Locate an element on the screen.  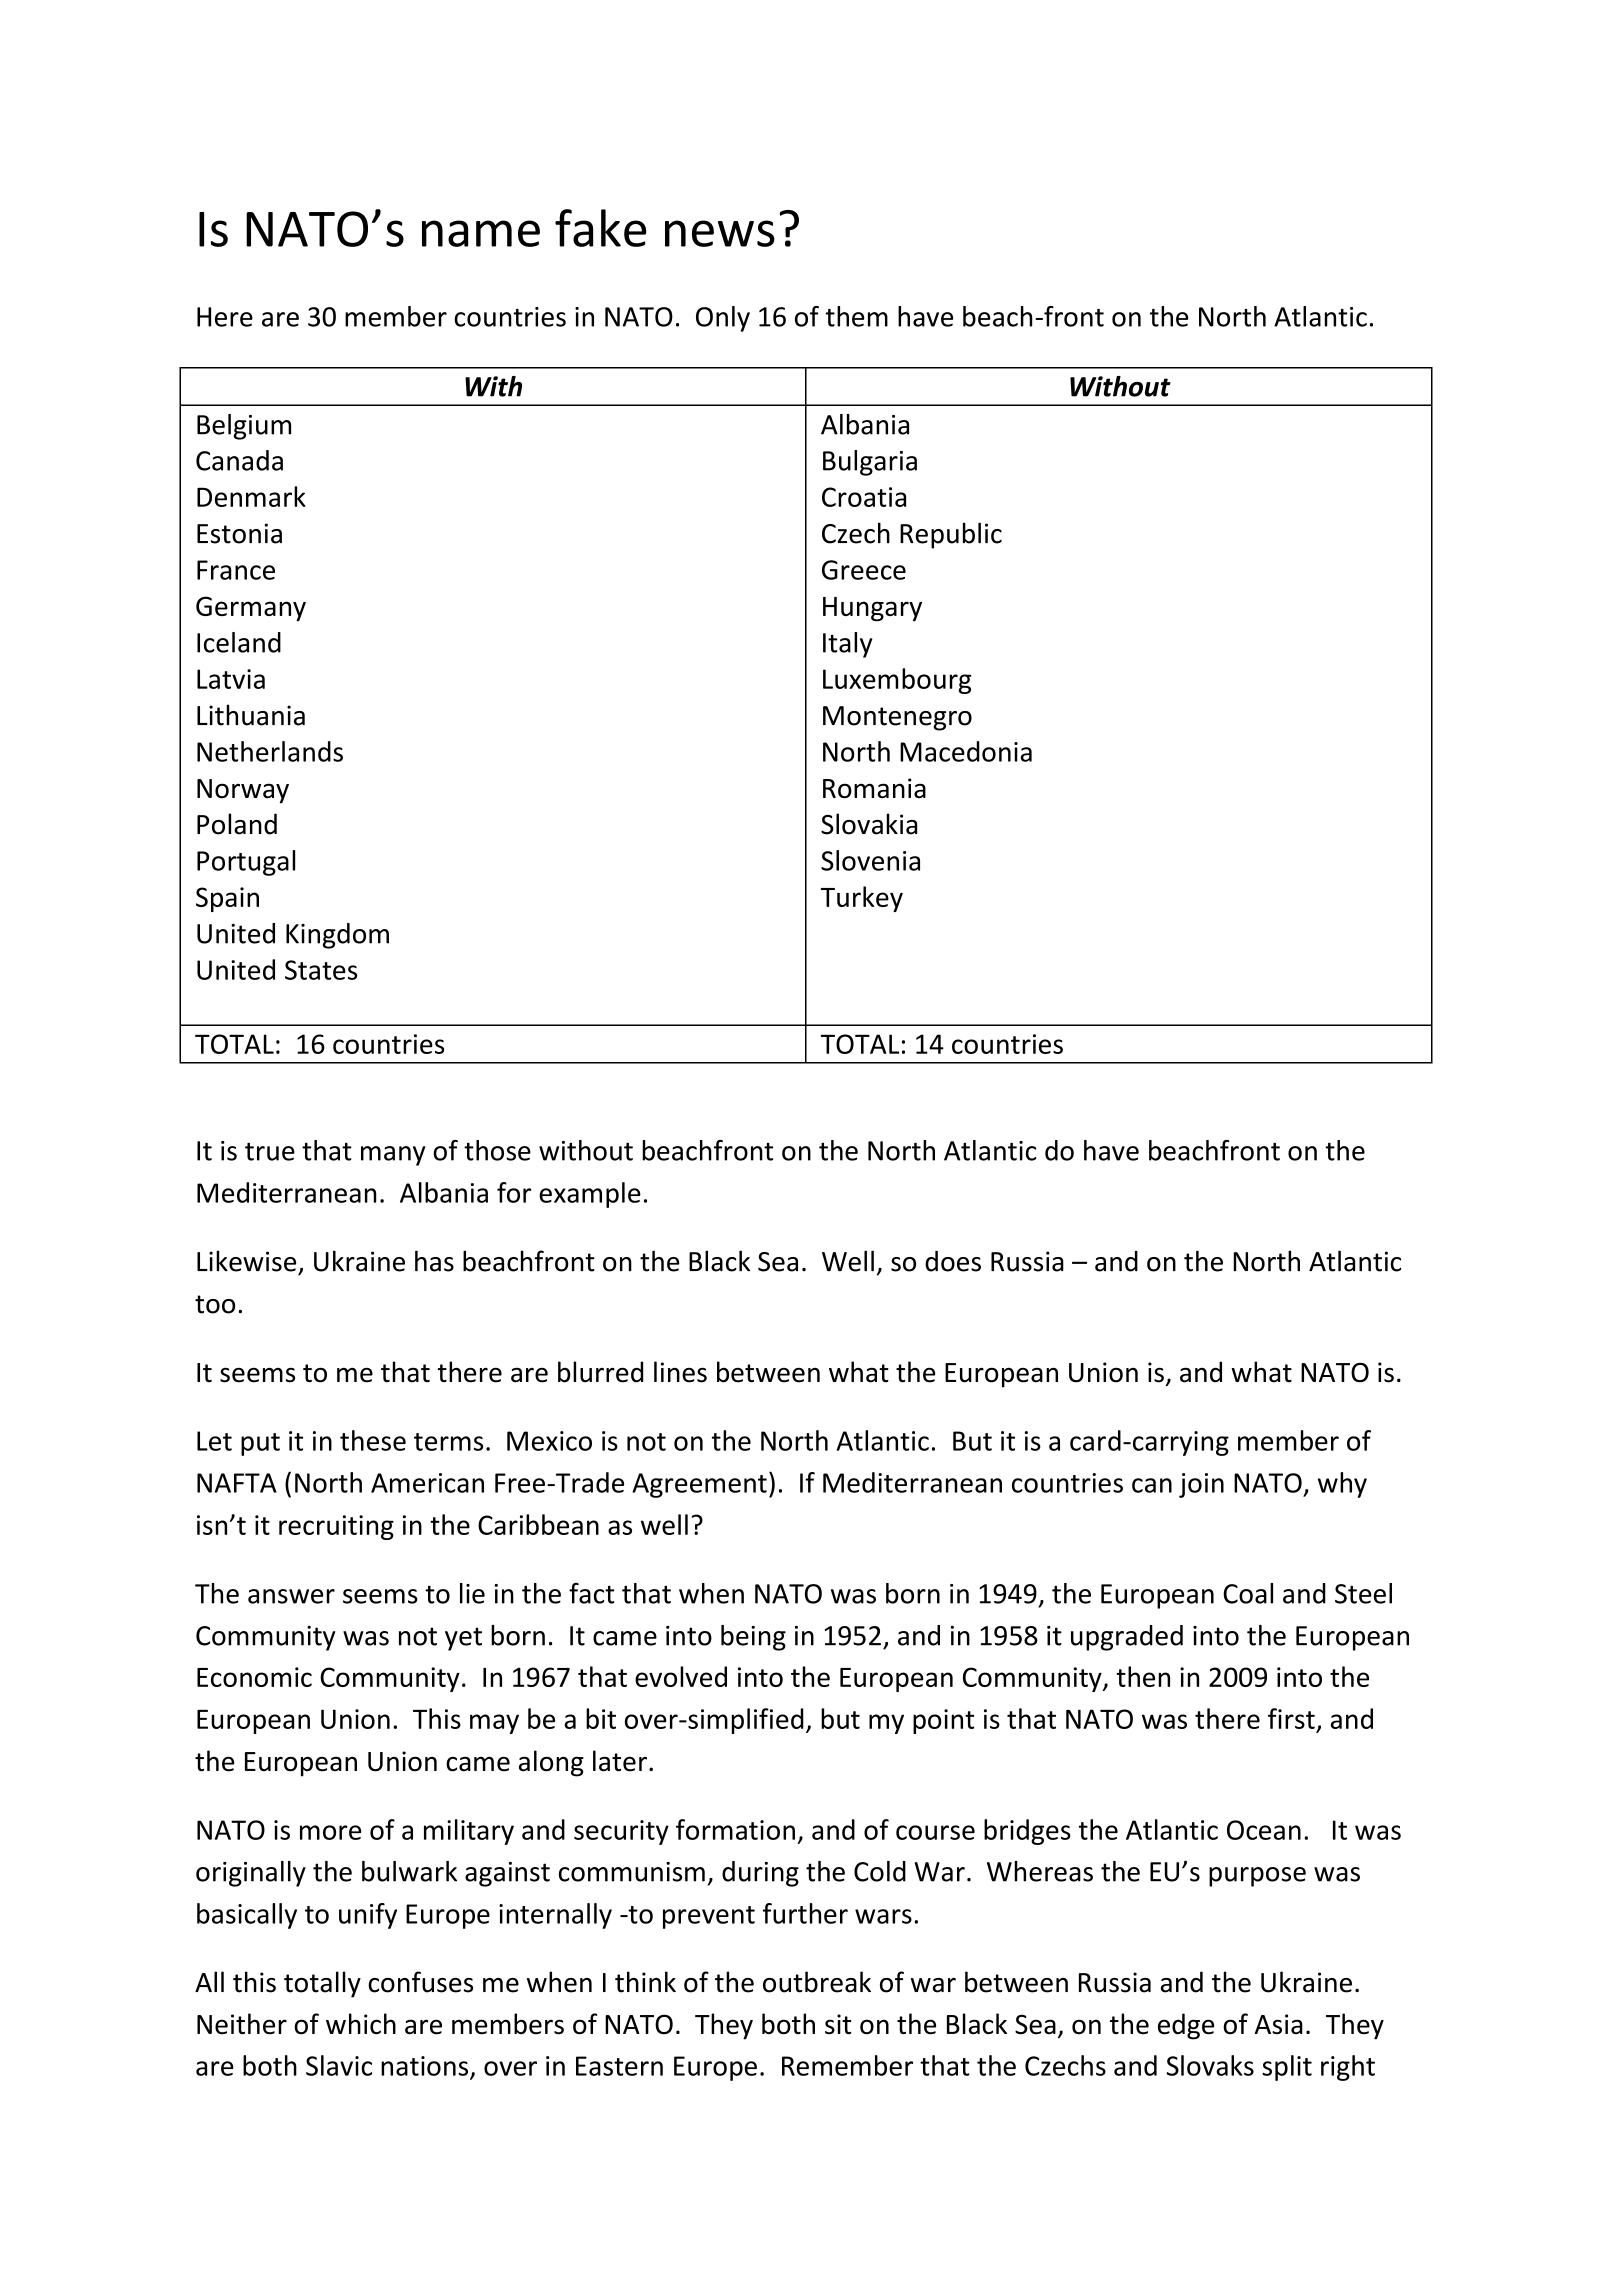
which is located at coordinates (361, 2024).
